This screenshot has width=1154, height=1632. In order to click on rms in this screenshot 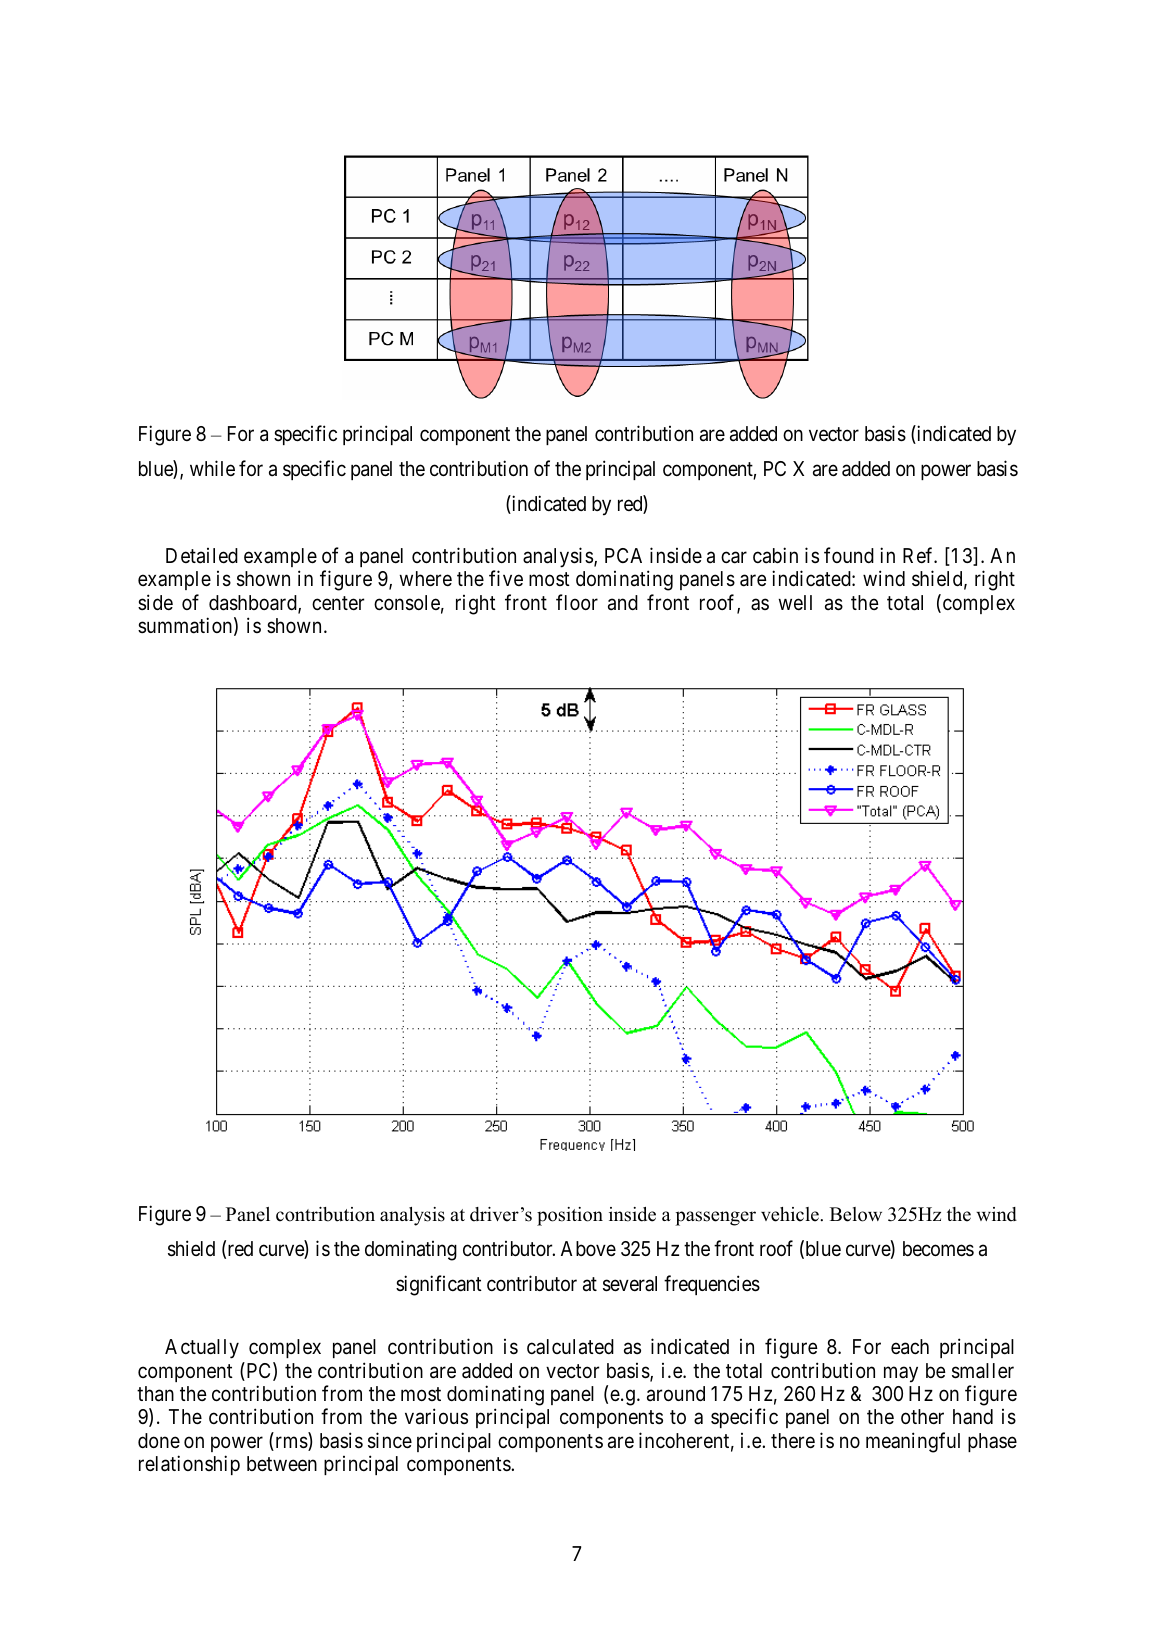, I will do `click(291, 1443)`.
